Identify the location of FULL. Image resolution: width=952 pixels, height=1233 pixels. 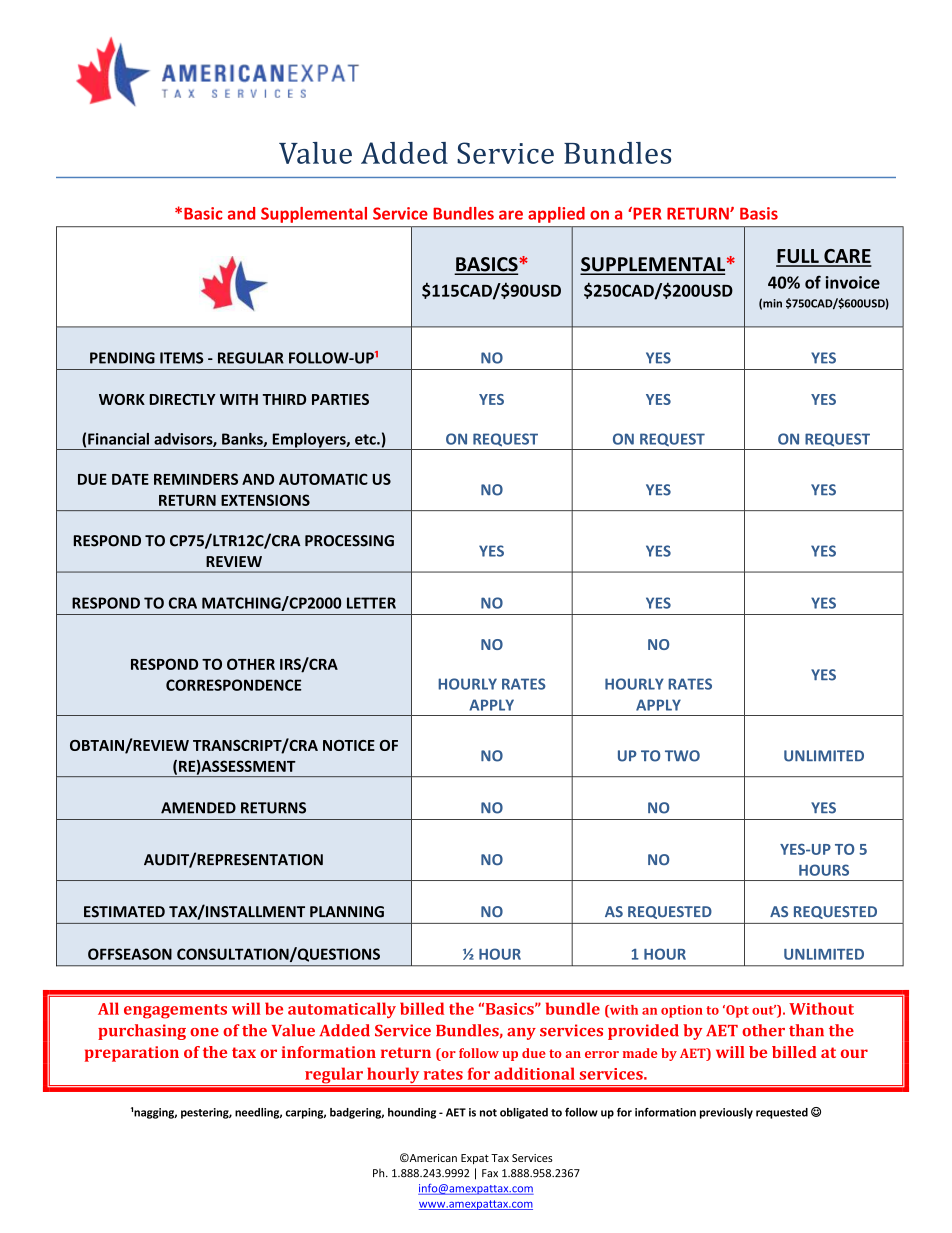
(798, 257).
